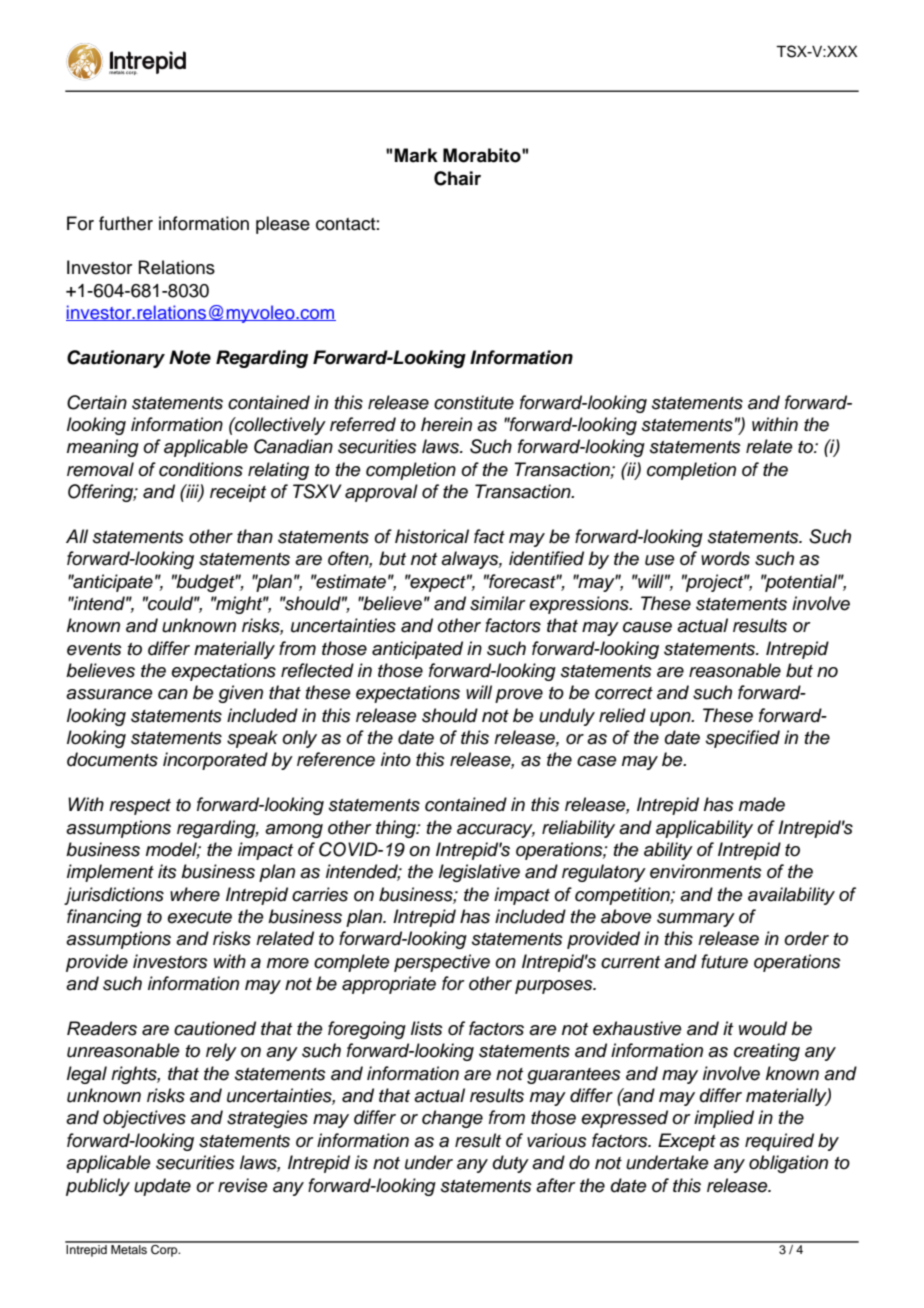 The height and width of the screenshot is (1308, 924). I want to click on words, so click(725, 558).
